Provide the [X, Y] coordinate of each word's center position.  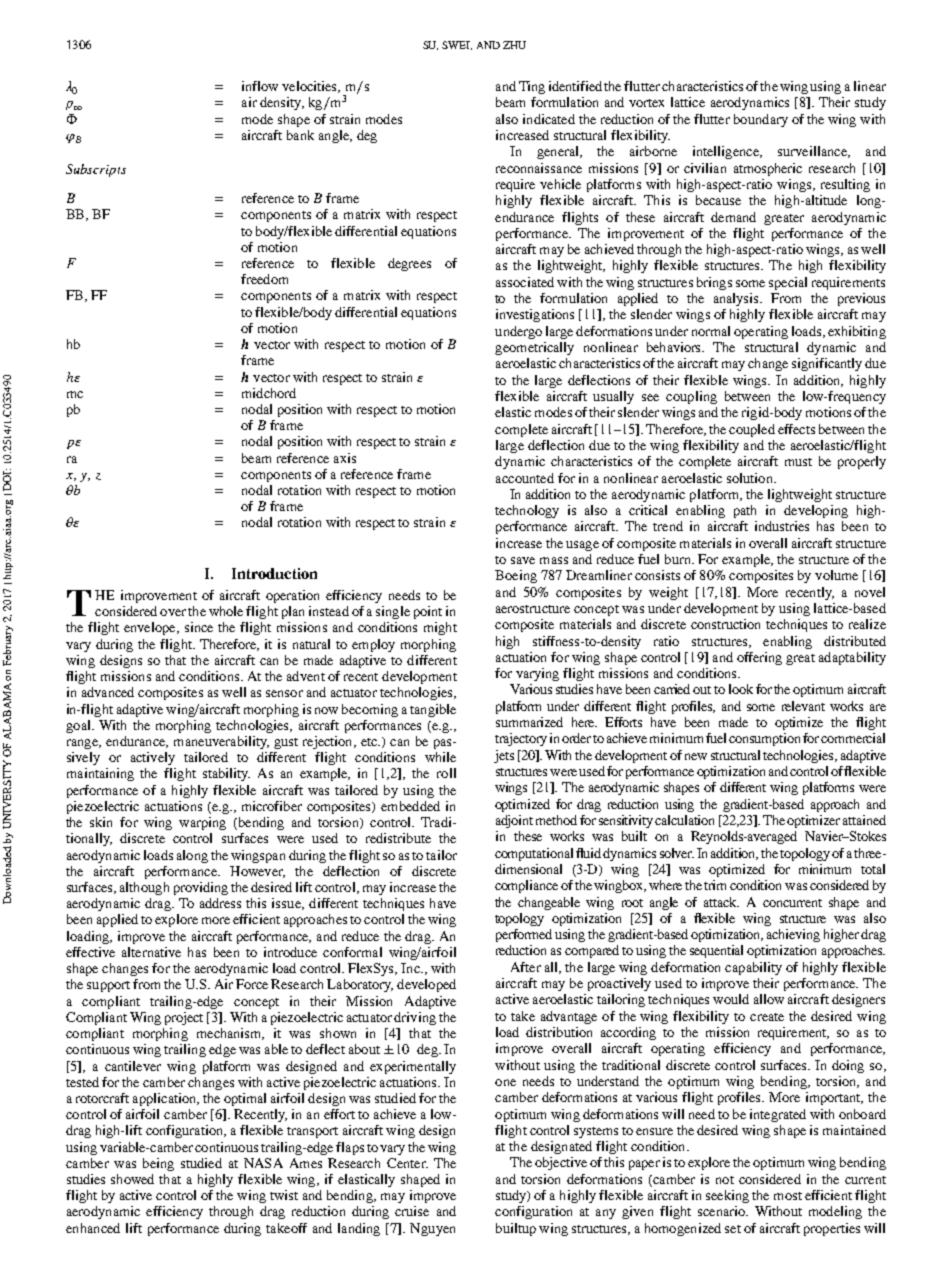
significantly [827, 364]
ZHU [514, 45]
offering [759, 658]
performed [524, 935]
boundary [761, 120]
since [199, 627]
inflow [260, 86]
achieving [793, 935]
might [440, 628]
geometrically [534, 348]
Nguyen [432, 1229]
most [788, 1196]
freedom [264, 279]
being [158, 1164]
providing [201, 888]
